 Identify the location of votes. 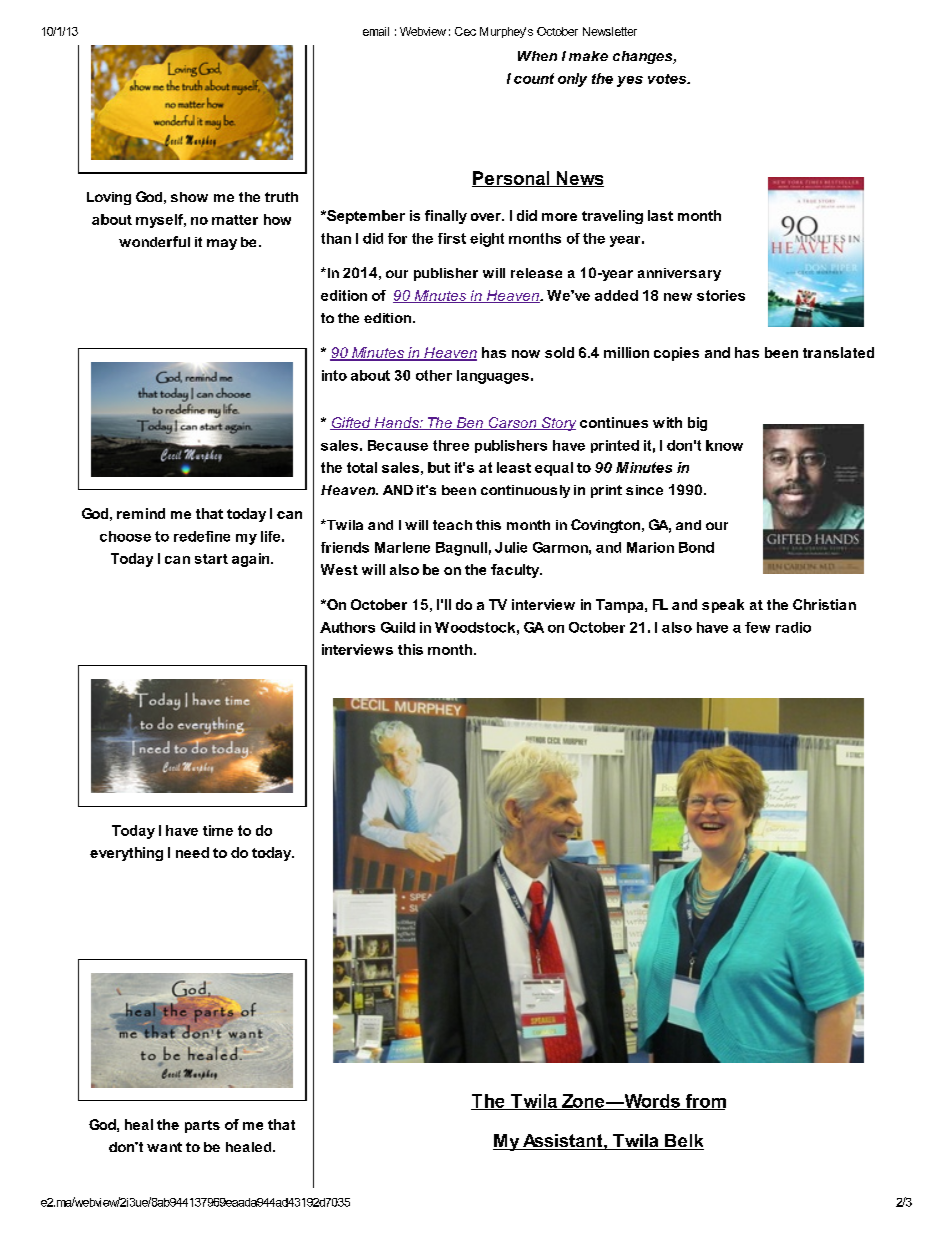
(668, 79).
